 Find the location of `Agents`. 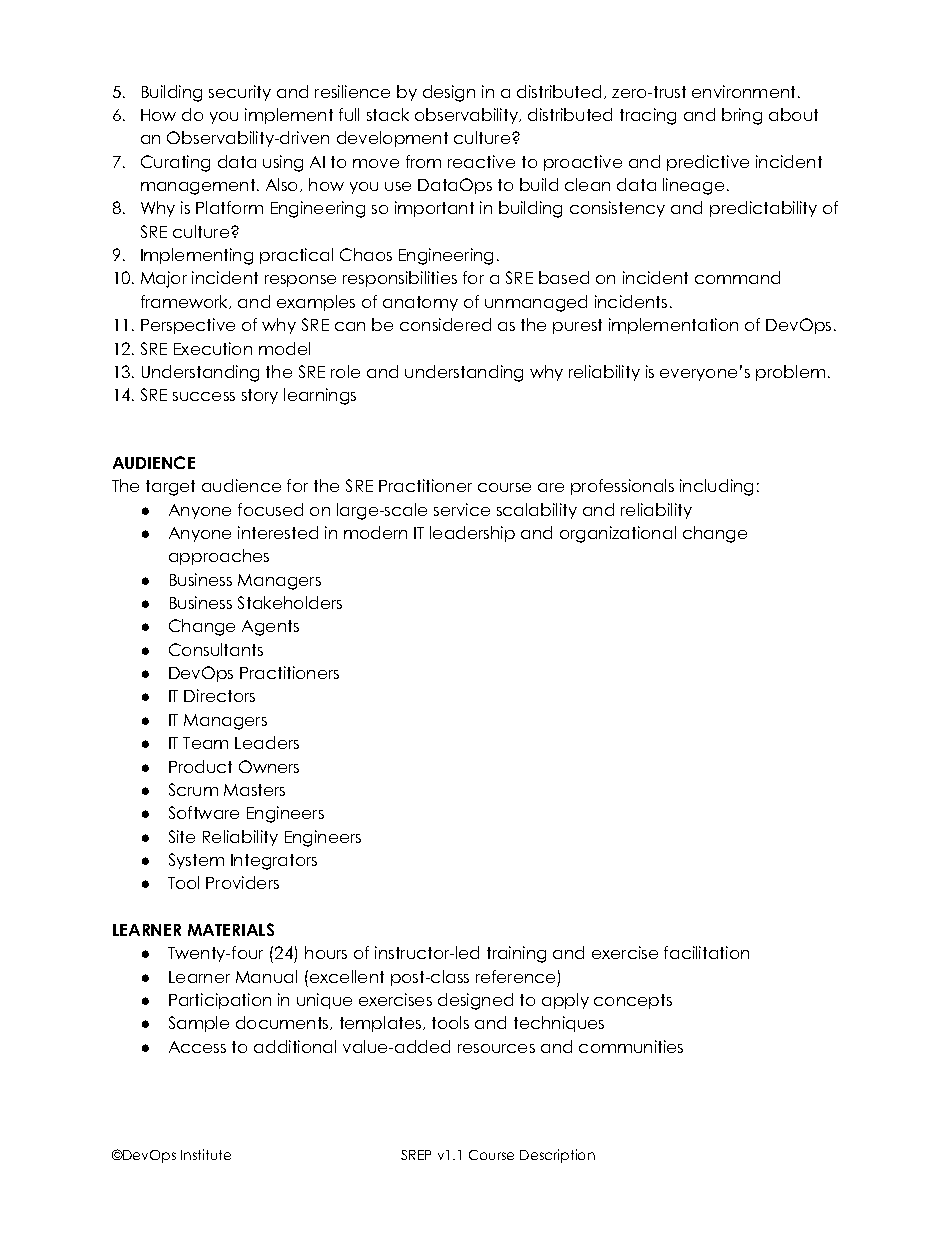

Agents is located at coordinates (270, 628).
